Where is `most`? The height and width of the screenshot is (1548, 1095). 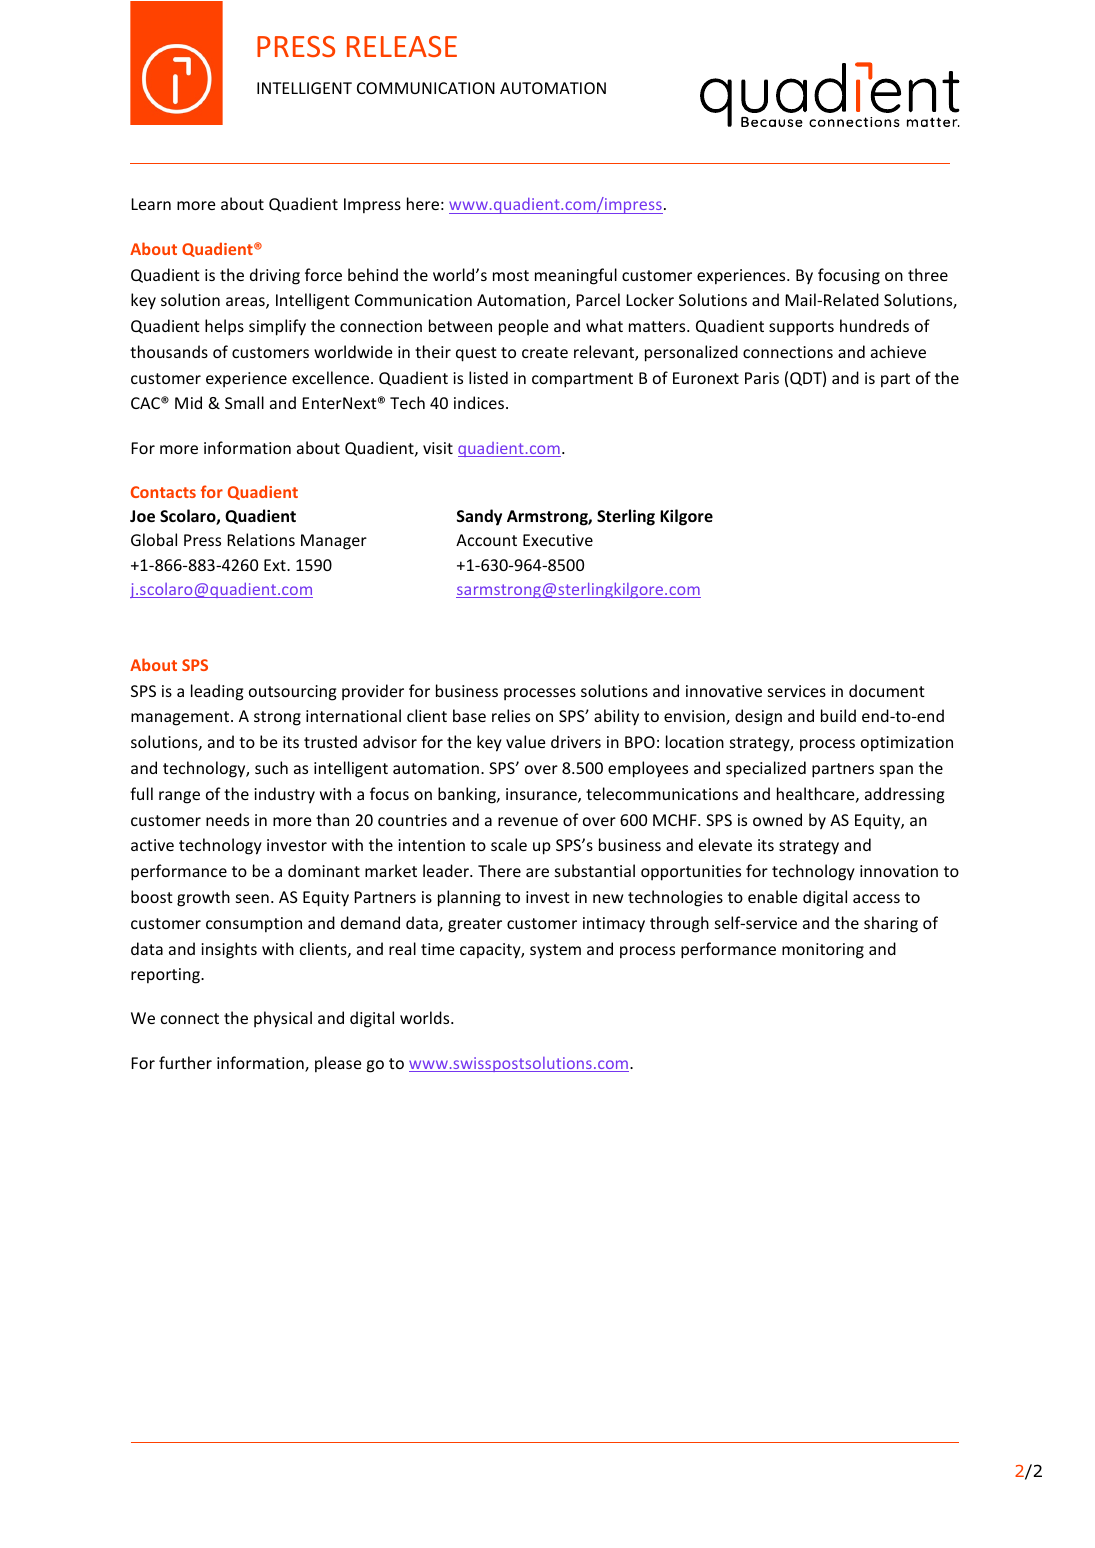
most is located at coordinates (511, 275).
